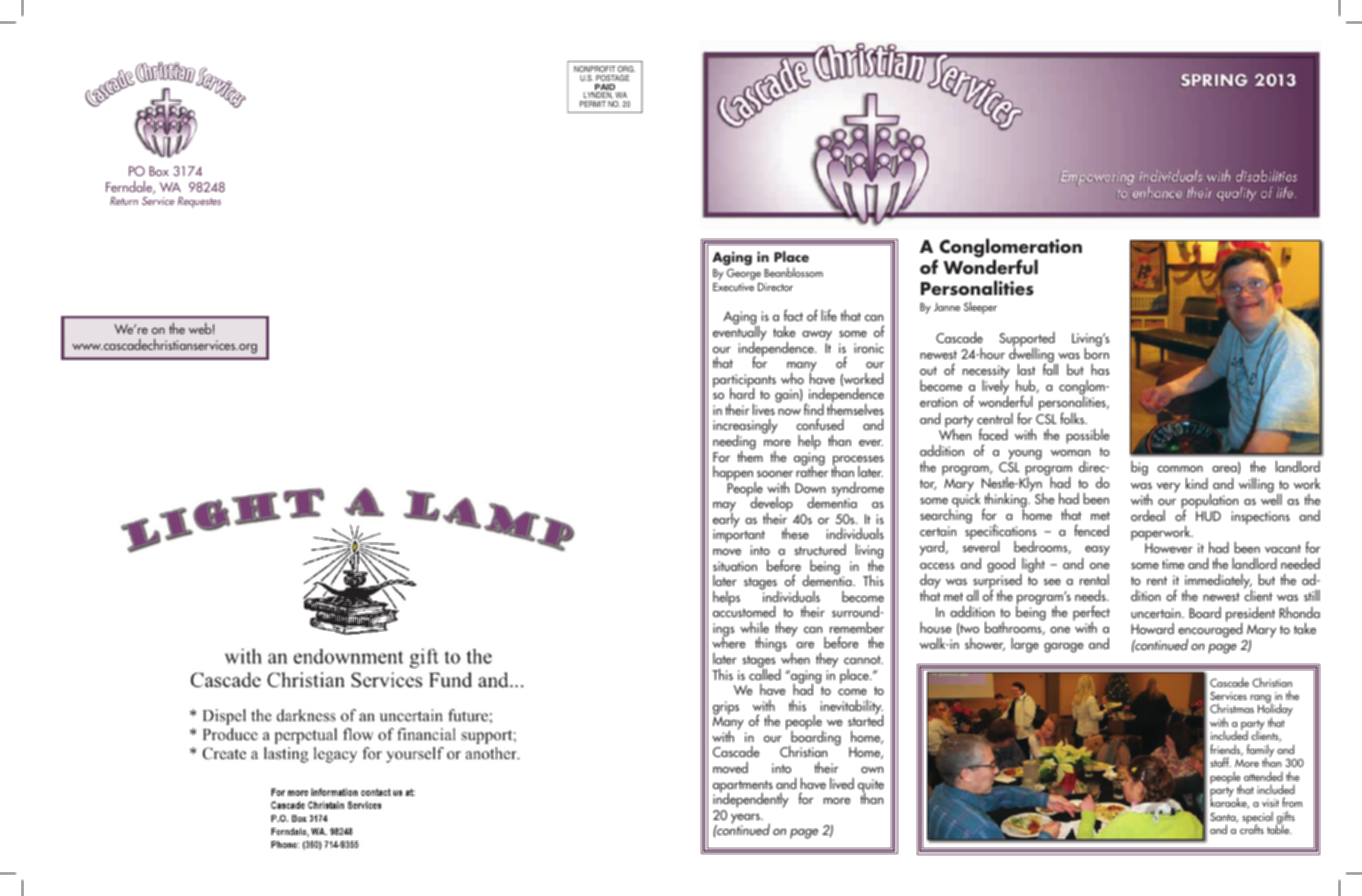 The image size is (1362, 896). I want to click on NONPROFIT, so click(595, 69).
